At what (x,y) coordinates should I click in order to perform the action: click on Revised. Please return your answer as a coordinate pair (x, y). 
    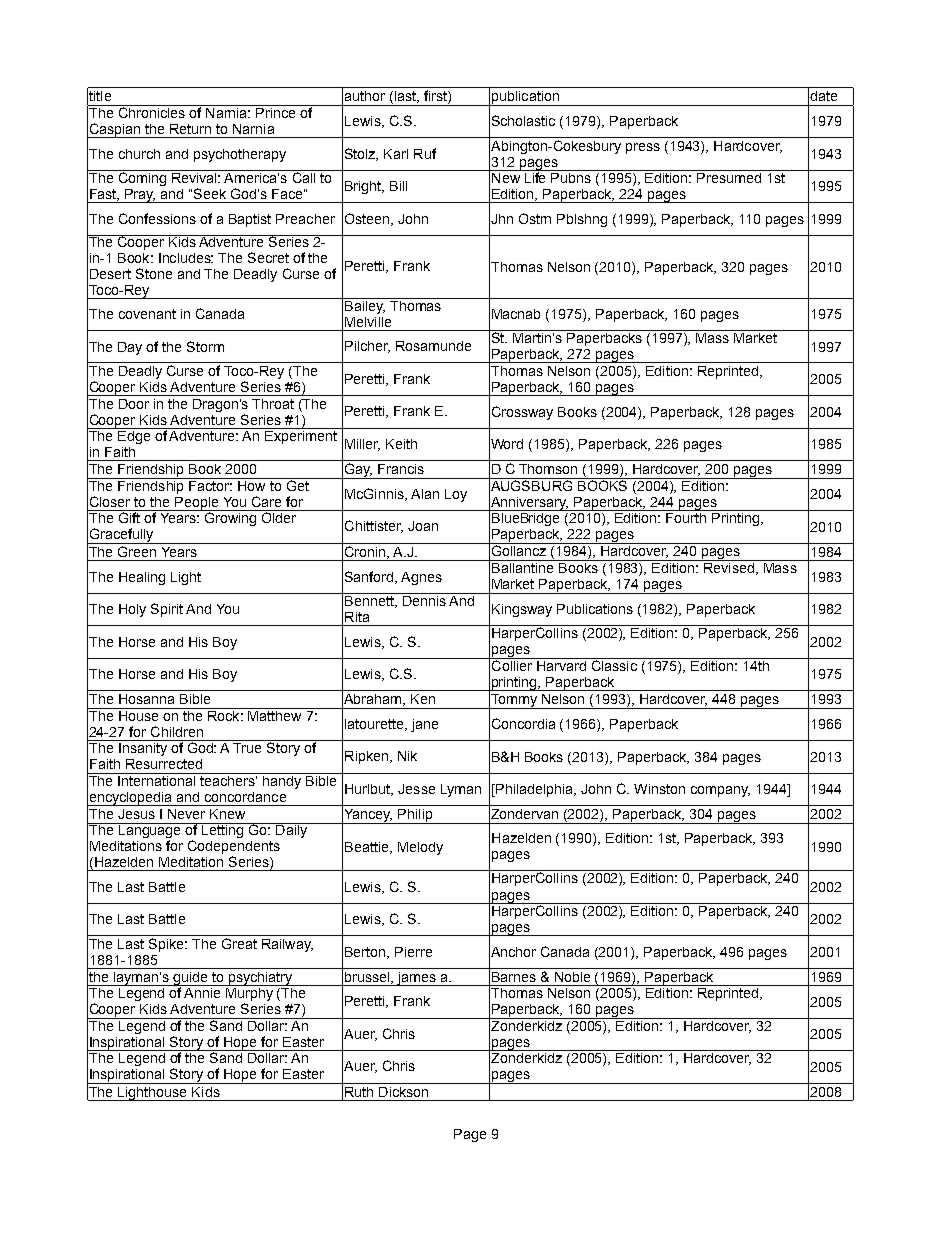
    Looking at the image, I should click on (729, 566).
